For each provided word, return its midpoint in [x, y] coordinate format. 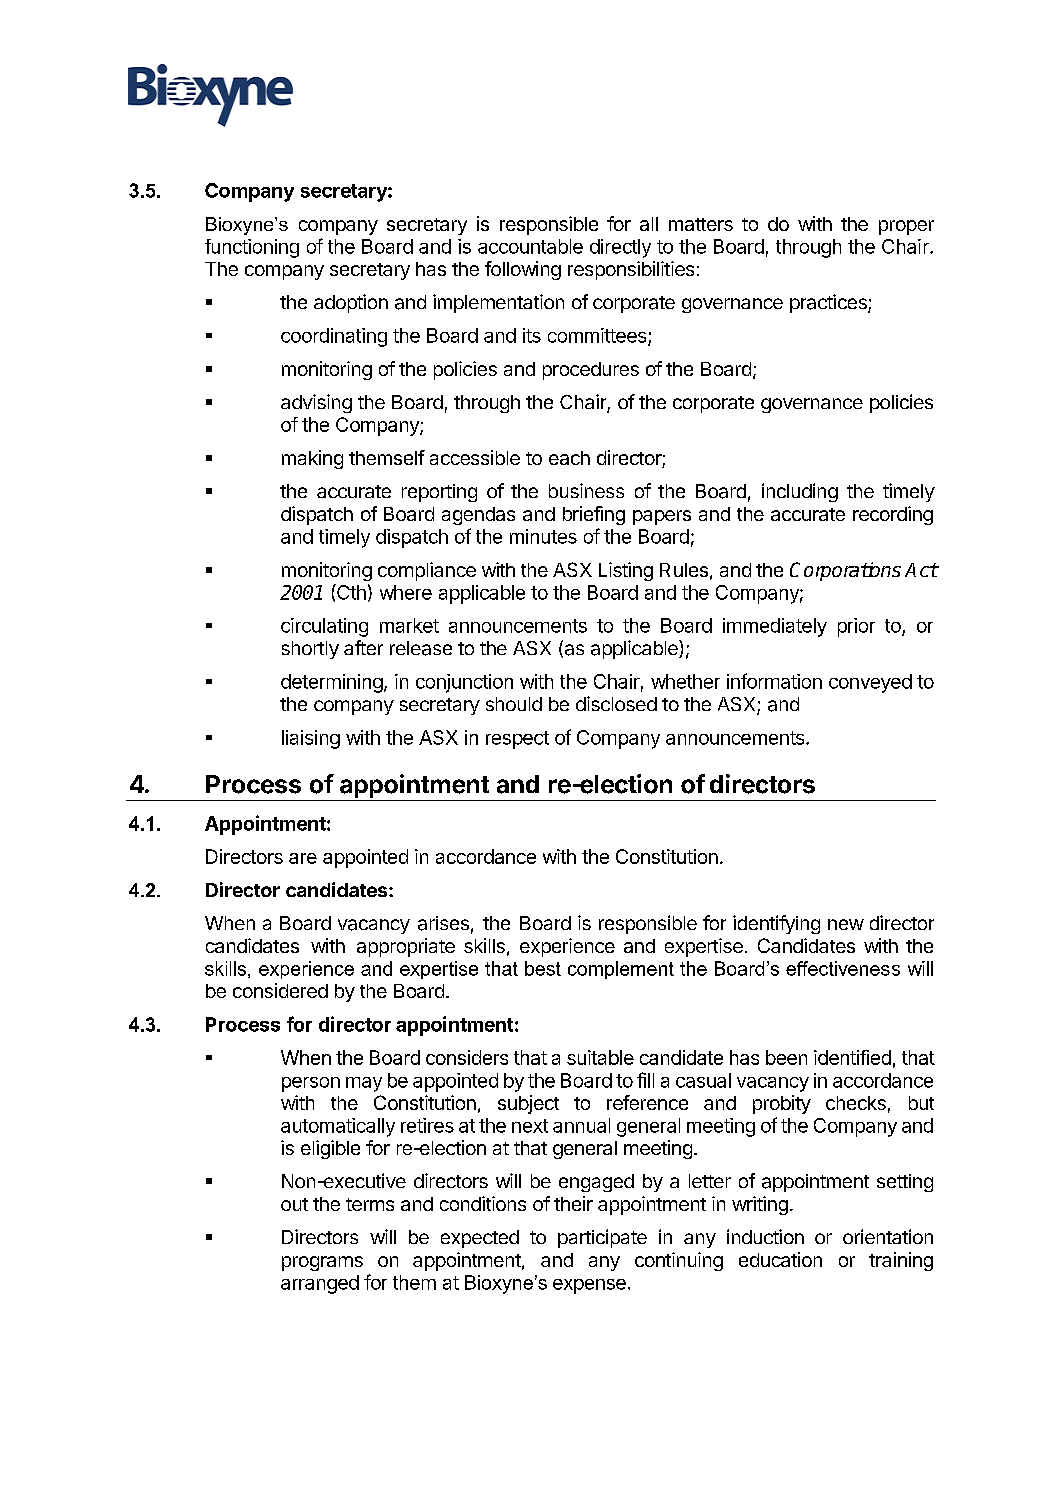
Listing [626, 571]
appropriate [406, 947]
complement [621, 970]
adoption [351, 303]
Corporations [845, 571]
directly [620, 248]
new [846, 924]
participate [602, 1238]
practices [829, 303]
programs [322, 1263]
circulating [324, 627]
